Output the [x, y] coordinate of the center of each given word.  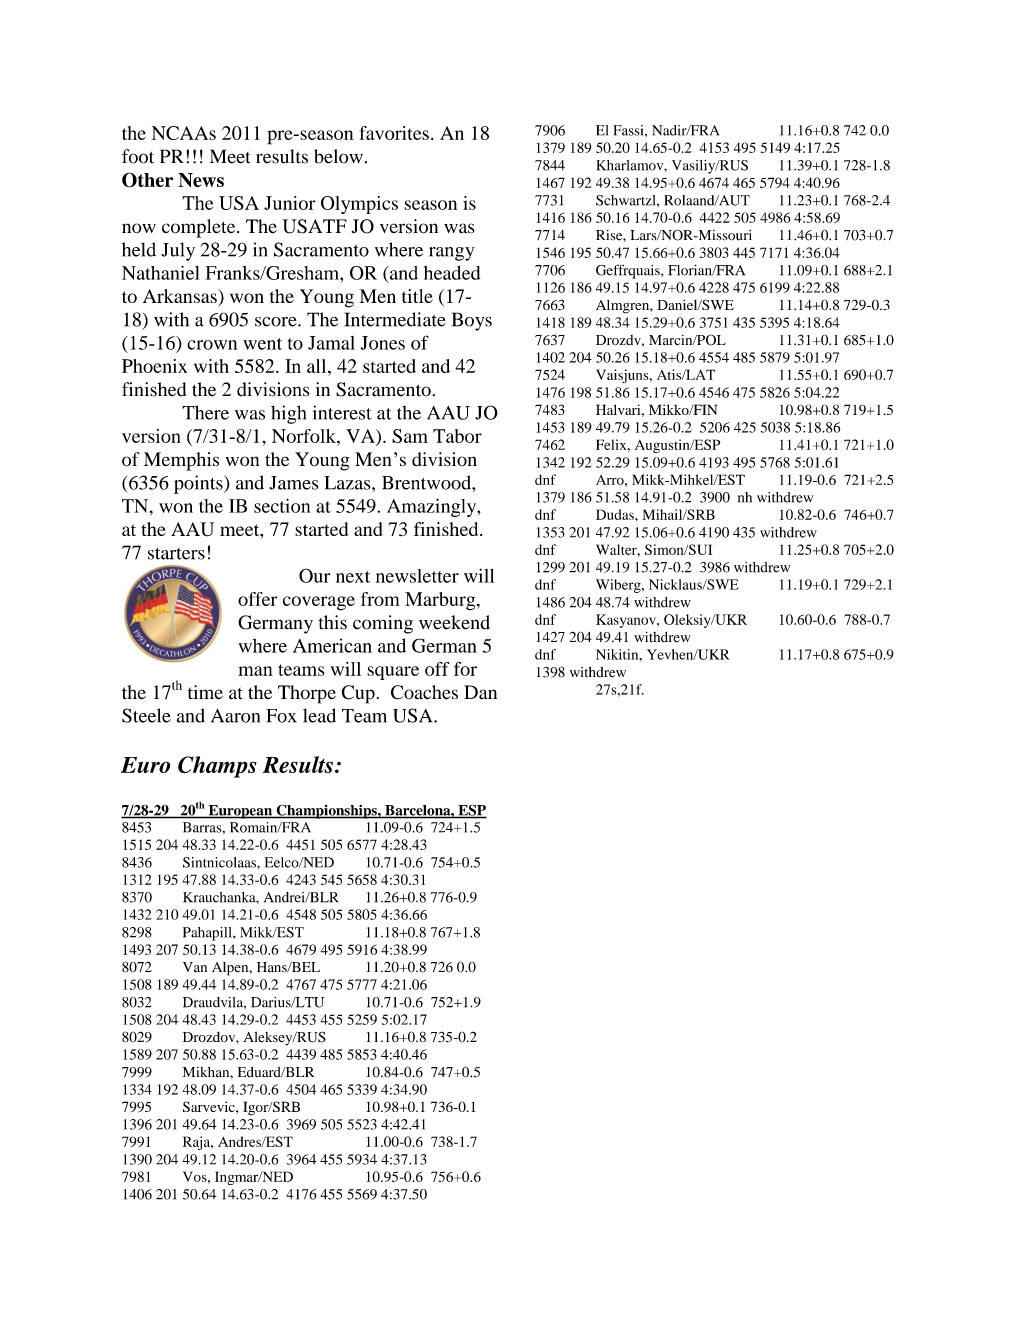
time [205, 692]
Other [147, 180]
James [293, 483]
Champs [217, 767]
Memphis [181, 461]
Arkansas [181, 296]
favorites [394, 133]
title [417, 296]
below [338, 156]
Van [195, 967]
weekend [454, 622]
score [277, 322]
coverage [319, 603]
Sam [410, 436]
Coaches [424, 692]
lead [319, 715]
